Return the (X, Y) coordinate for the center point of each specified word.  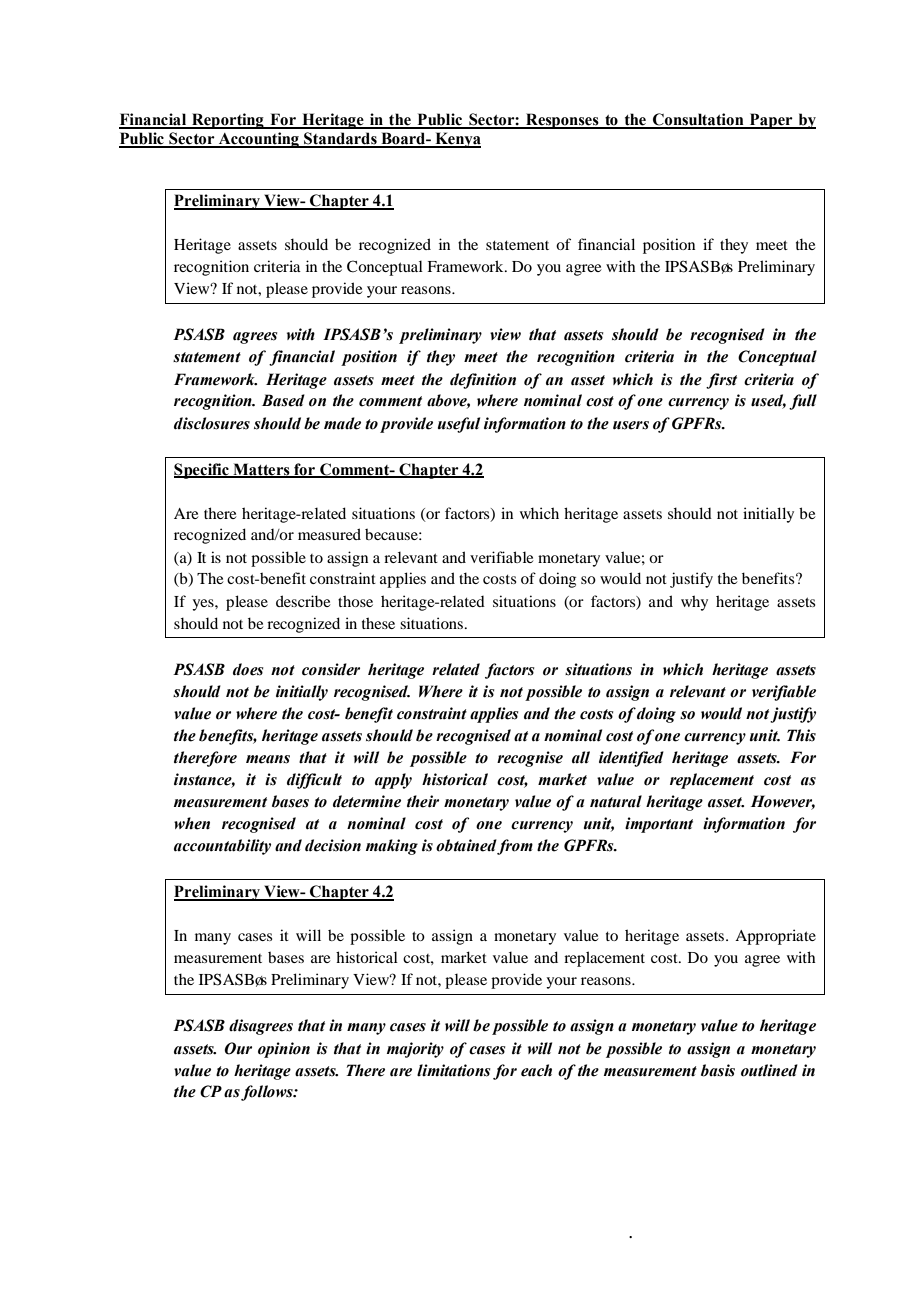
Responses (562, 121)
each (536, 1070)
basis (718, 1070)
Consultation (698, 120)
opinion (284, 1050)
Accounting (258, 140)
